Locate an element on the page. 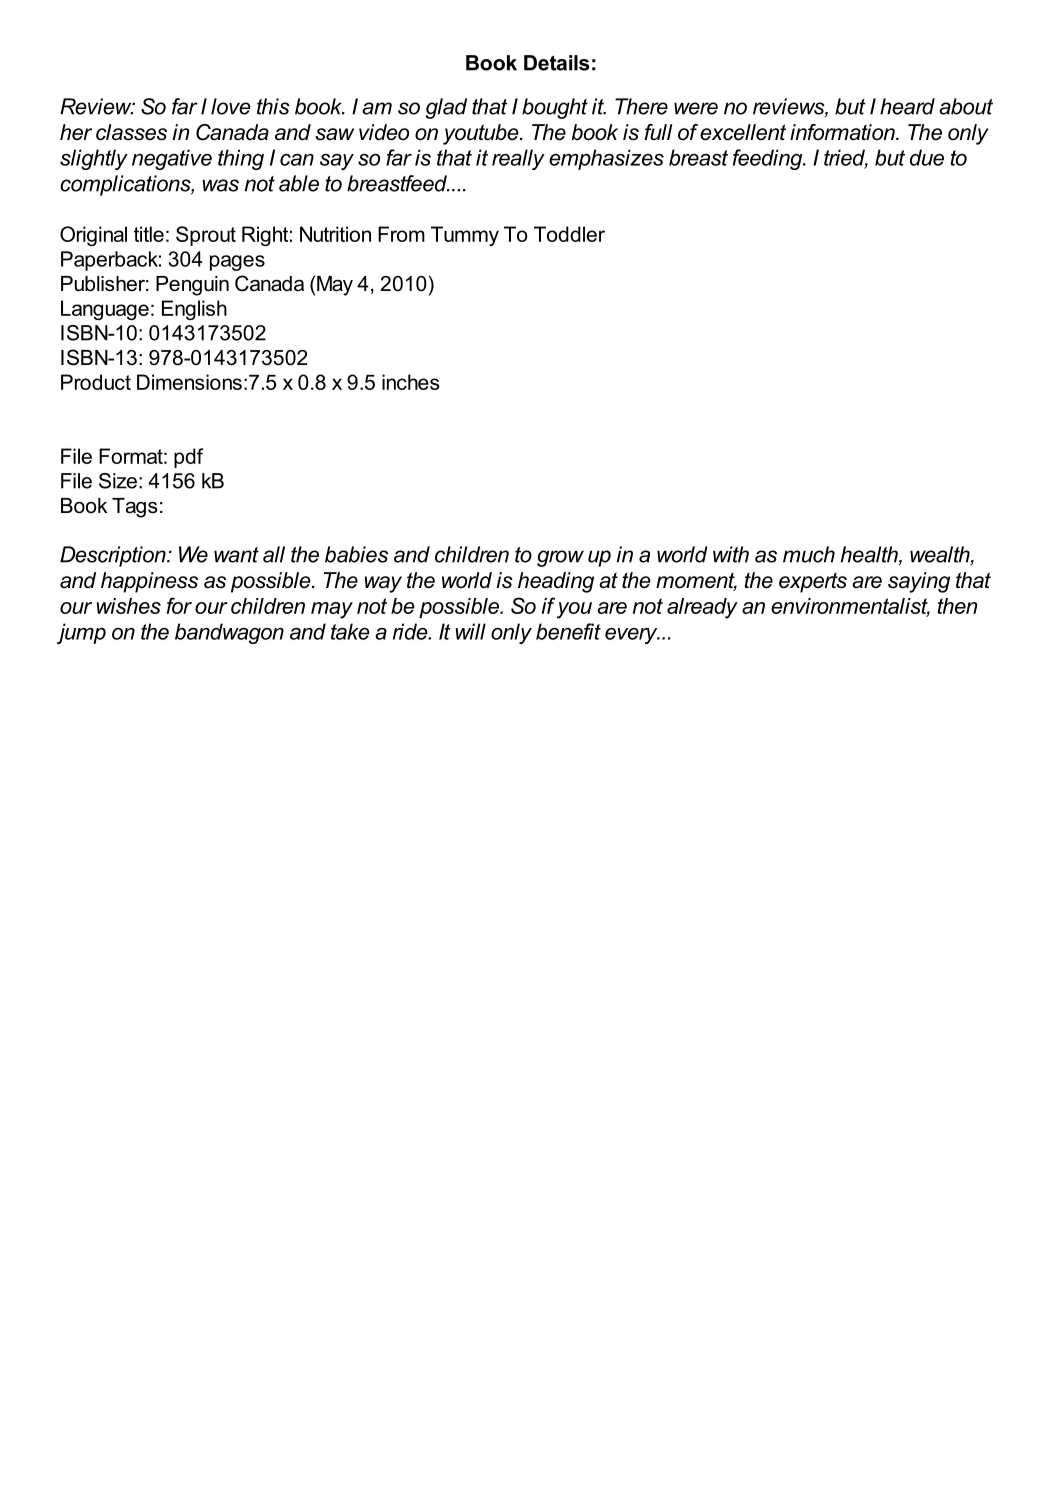  Details is located at coordinates (556, 63).
